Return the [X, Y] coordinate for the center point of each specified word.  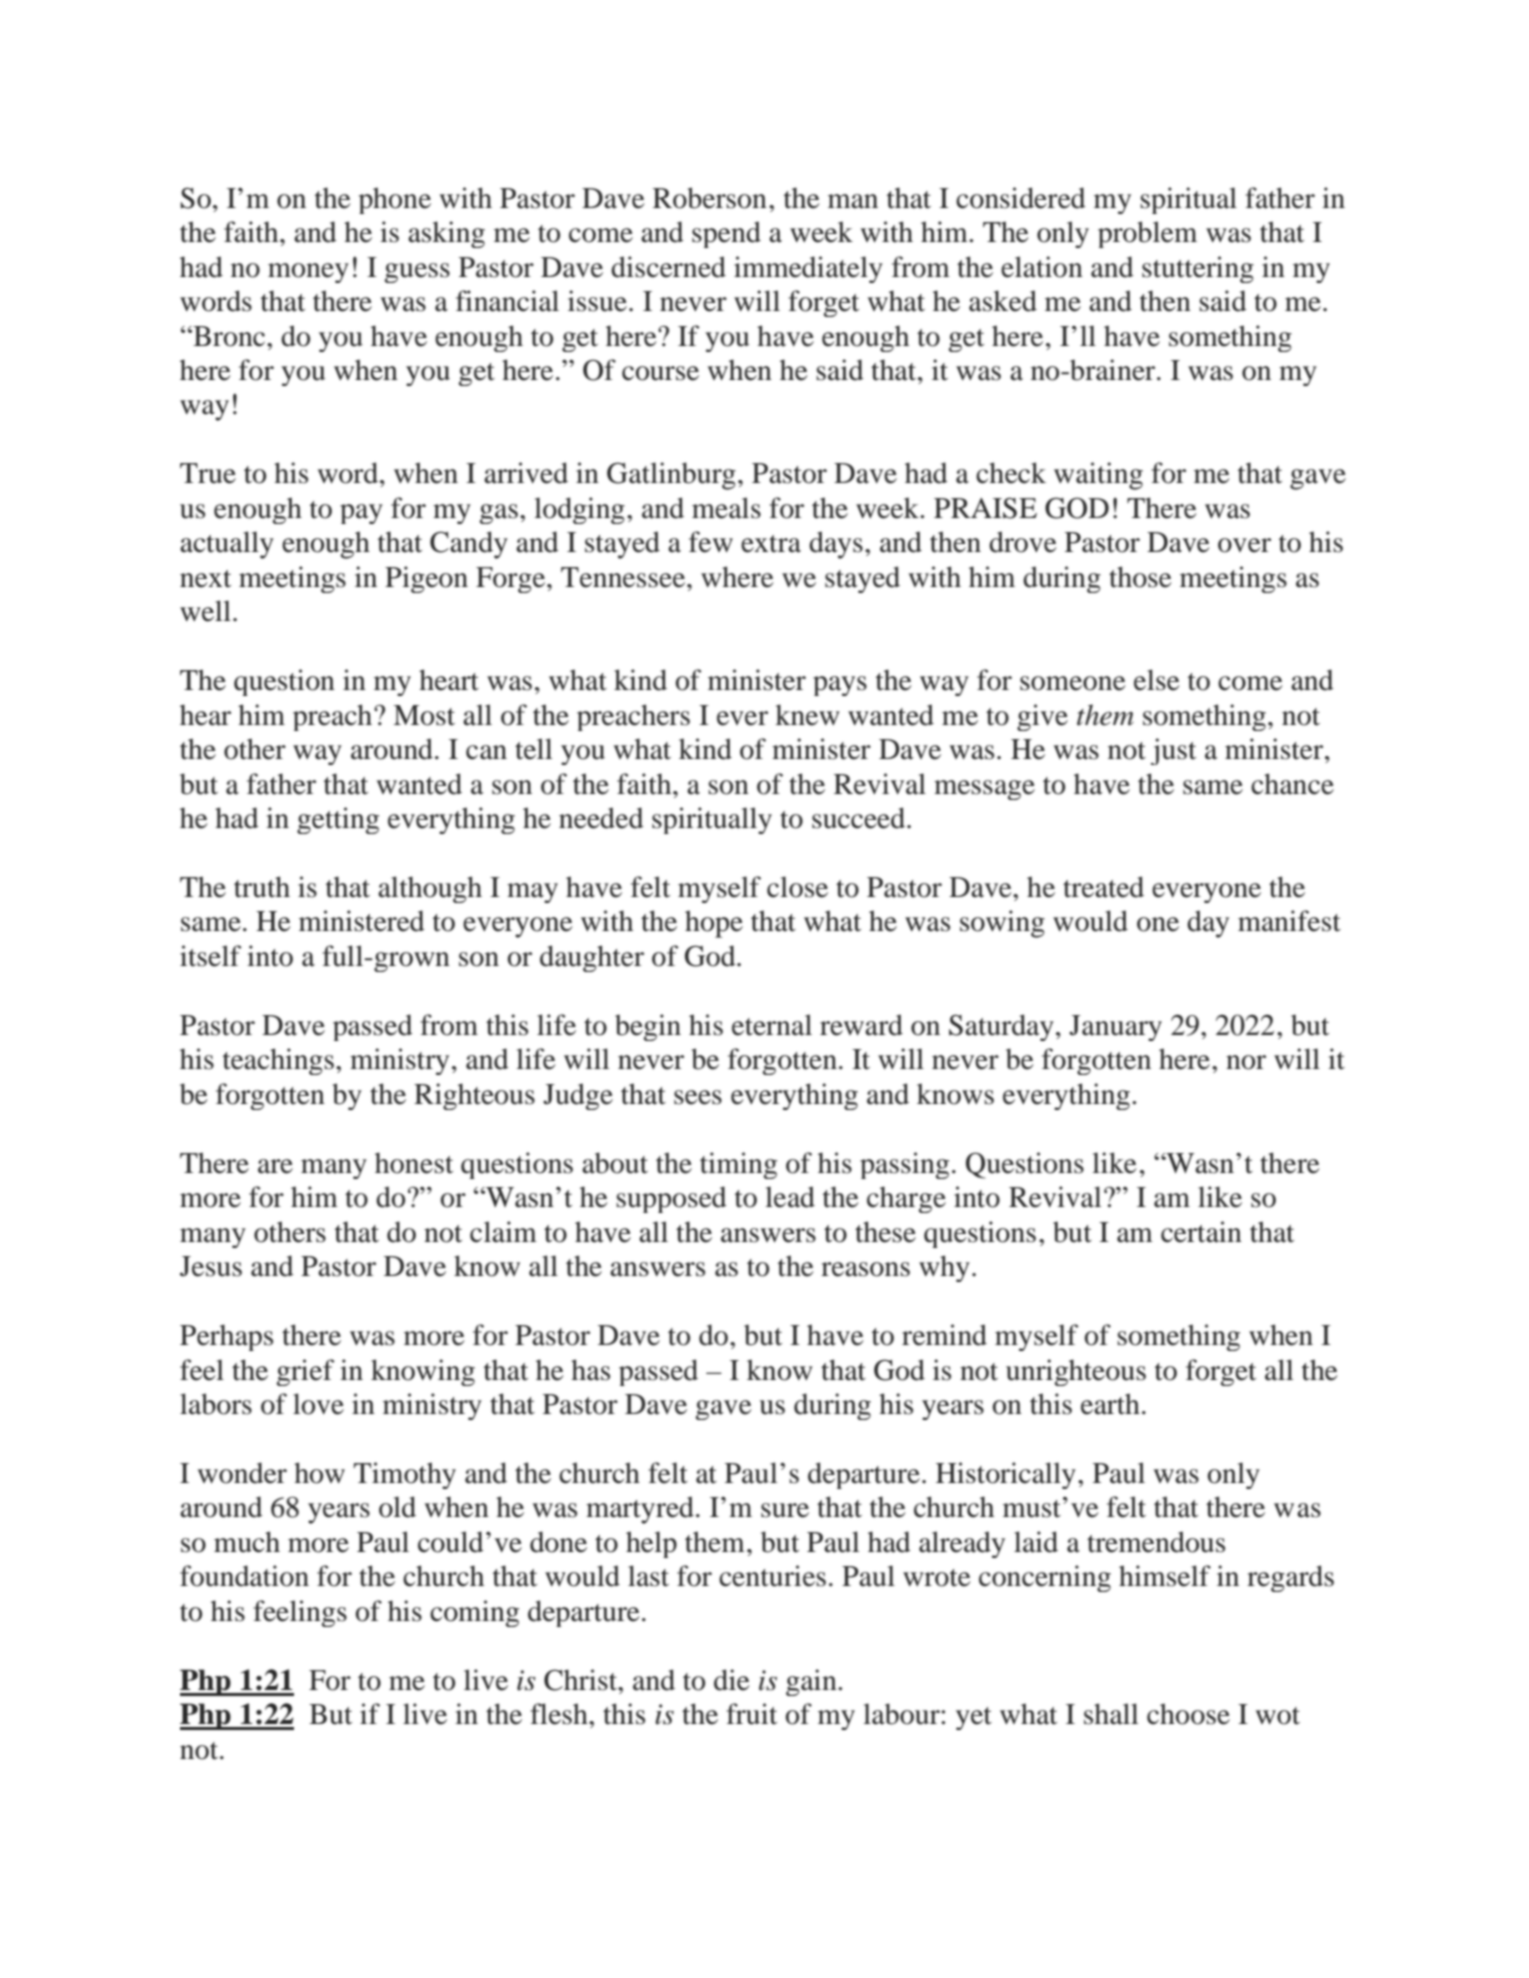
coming [474, 1613]
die [732, 1680]
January [1115, 1028]
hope [714, 924]
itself [210, 956]
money [308, 273]
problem [1147, 234]
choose [1188, 1714]
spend [726, 234]
